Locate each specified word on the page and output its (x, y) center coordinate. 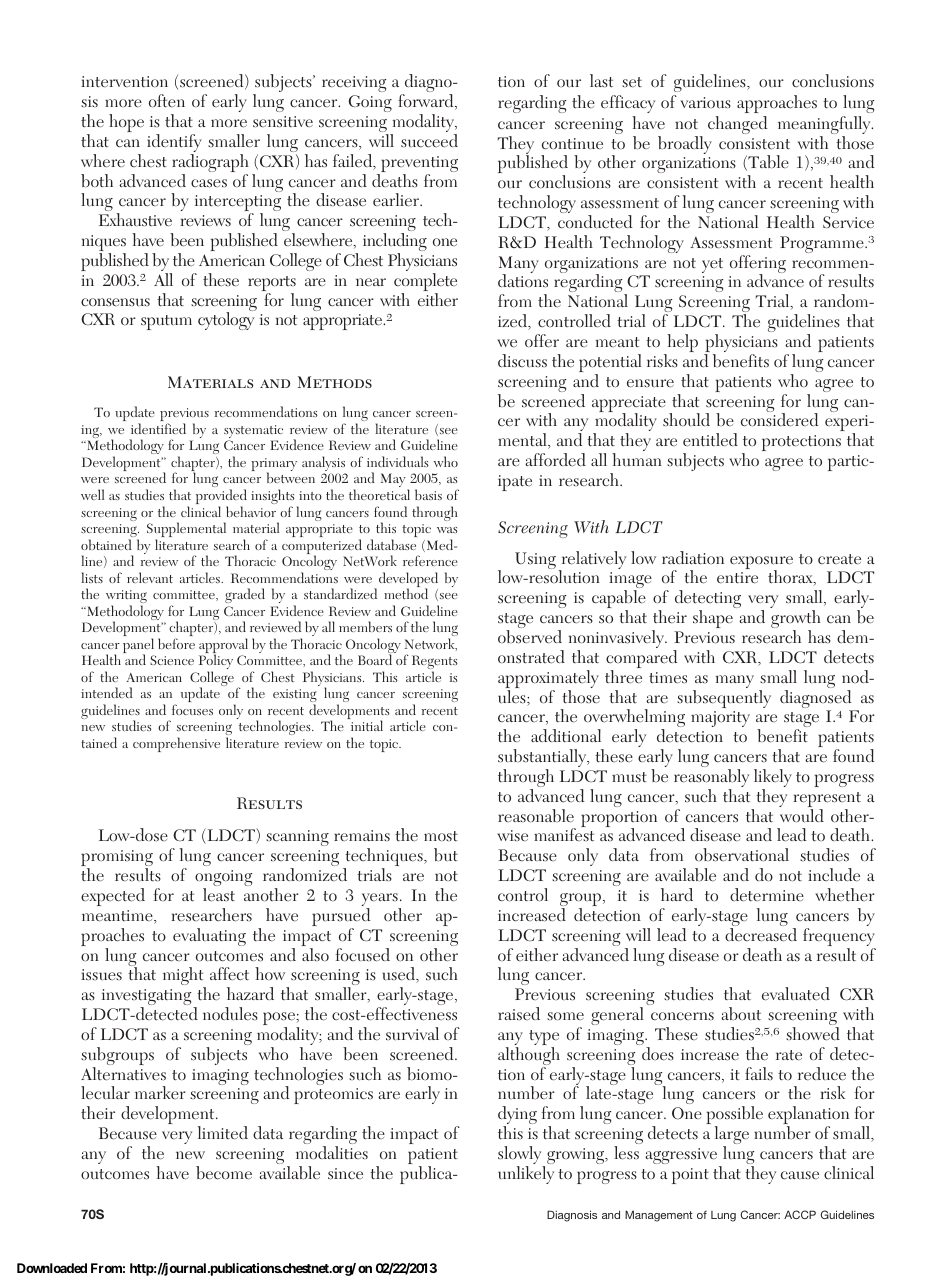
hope (126, 123)
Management (659, 1216)
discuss (522, 361)
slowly (521, 1156)
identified (158, 428)
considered (779, 420)
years (380, 901)
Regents (435, 663)
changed (737, 125)
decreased (761, 935)
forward (427, 102)
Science (172, 660)
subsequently (724, 699)
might (184, 977)
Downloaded (52, 1268)
